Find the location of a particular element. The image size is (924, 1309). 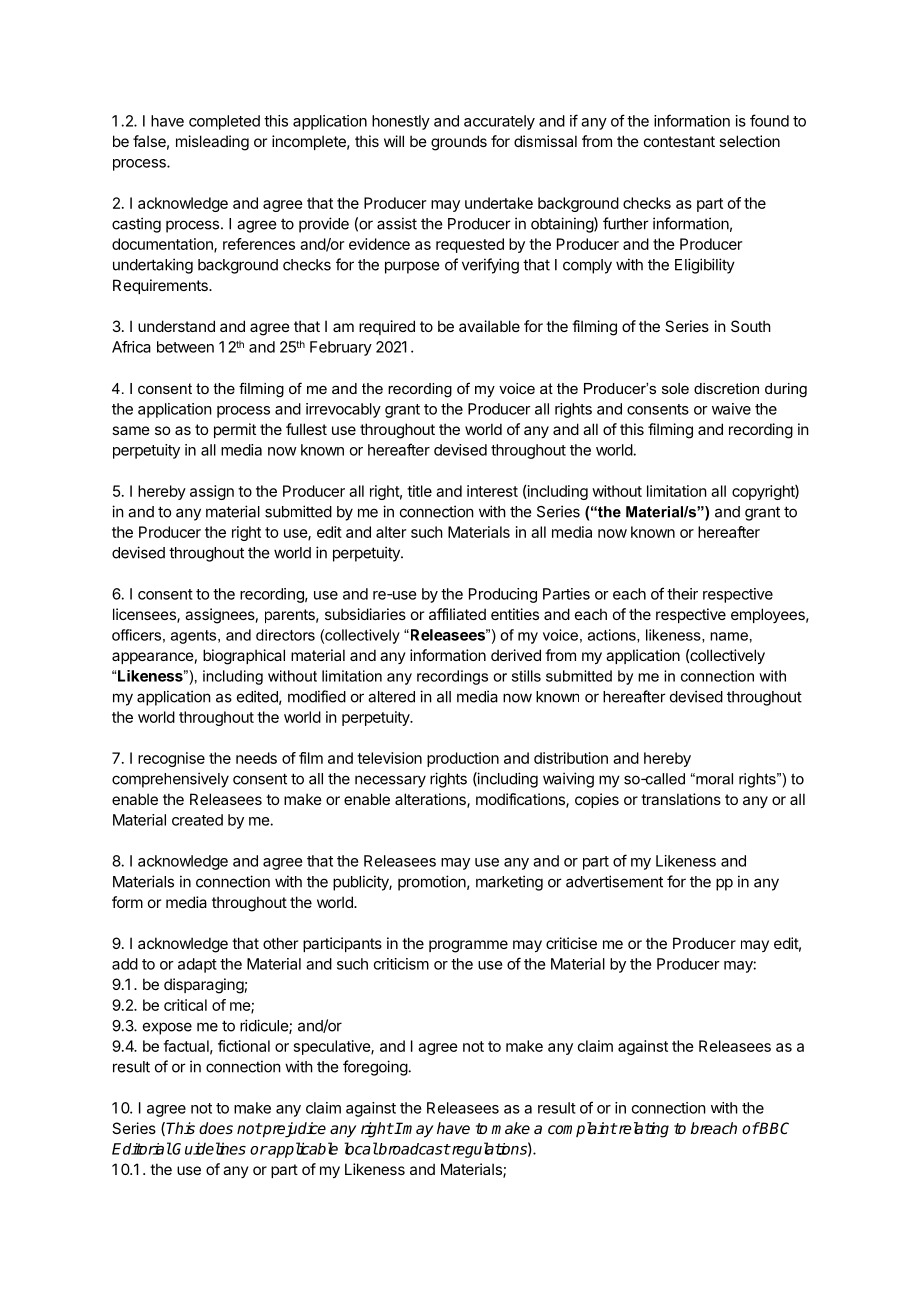

grounds is located at coordinates (459, 143).
